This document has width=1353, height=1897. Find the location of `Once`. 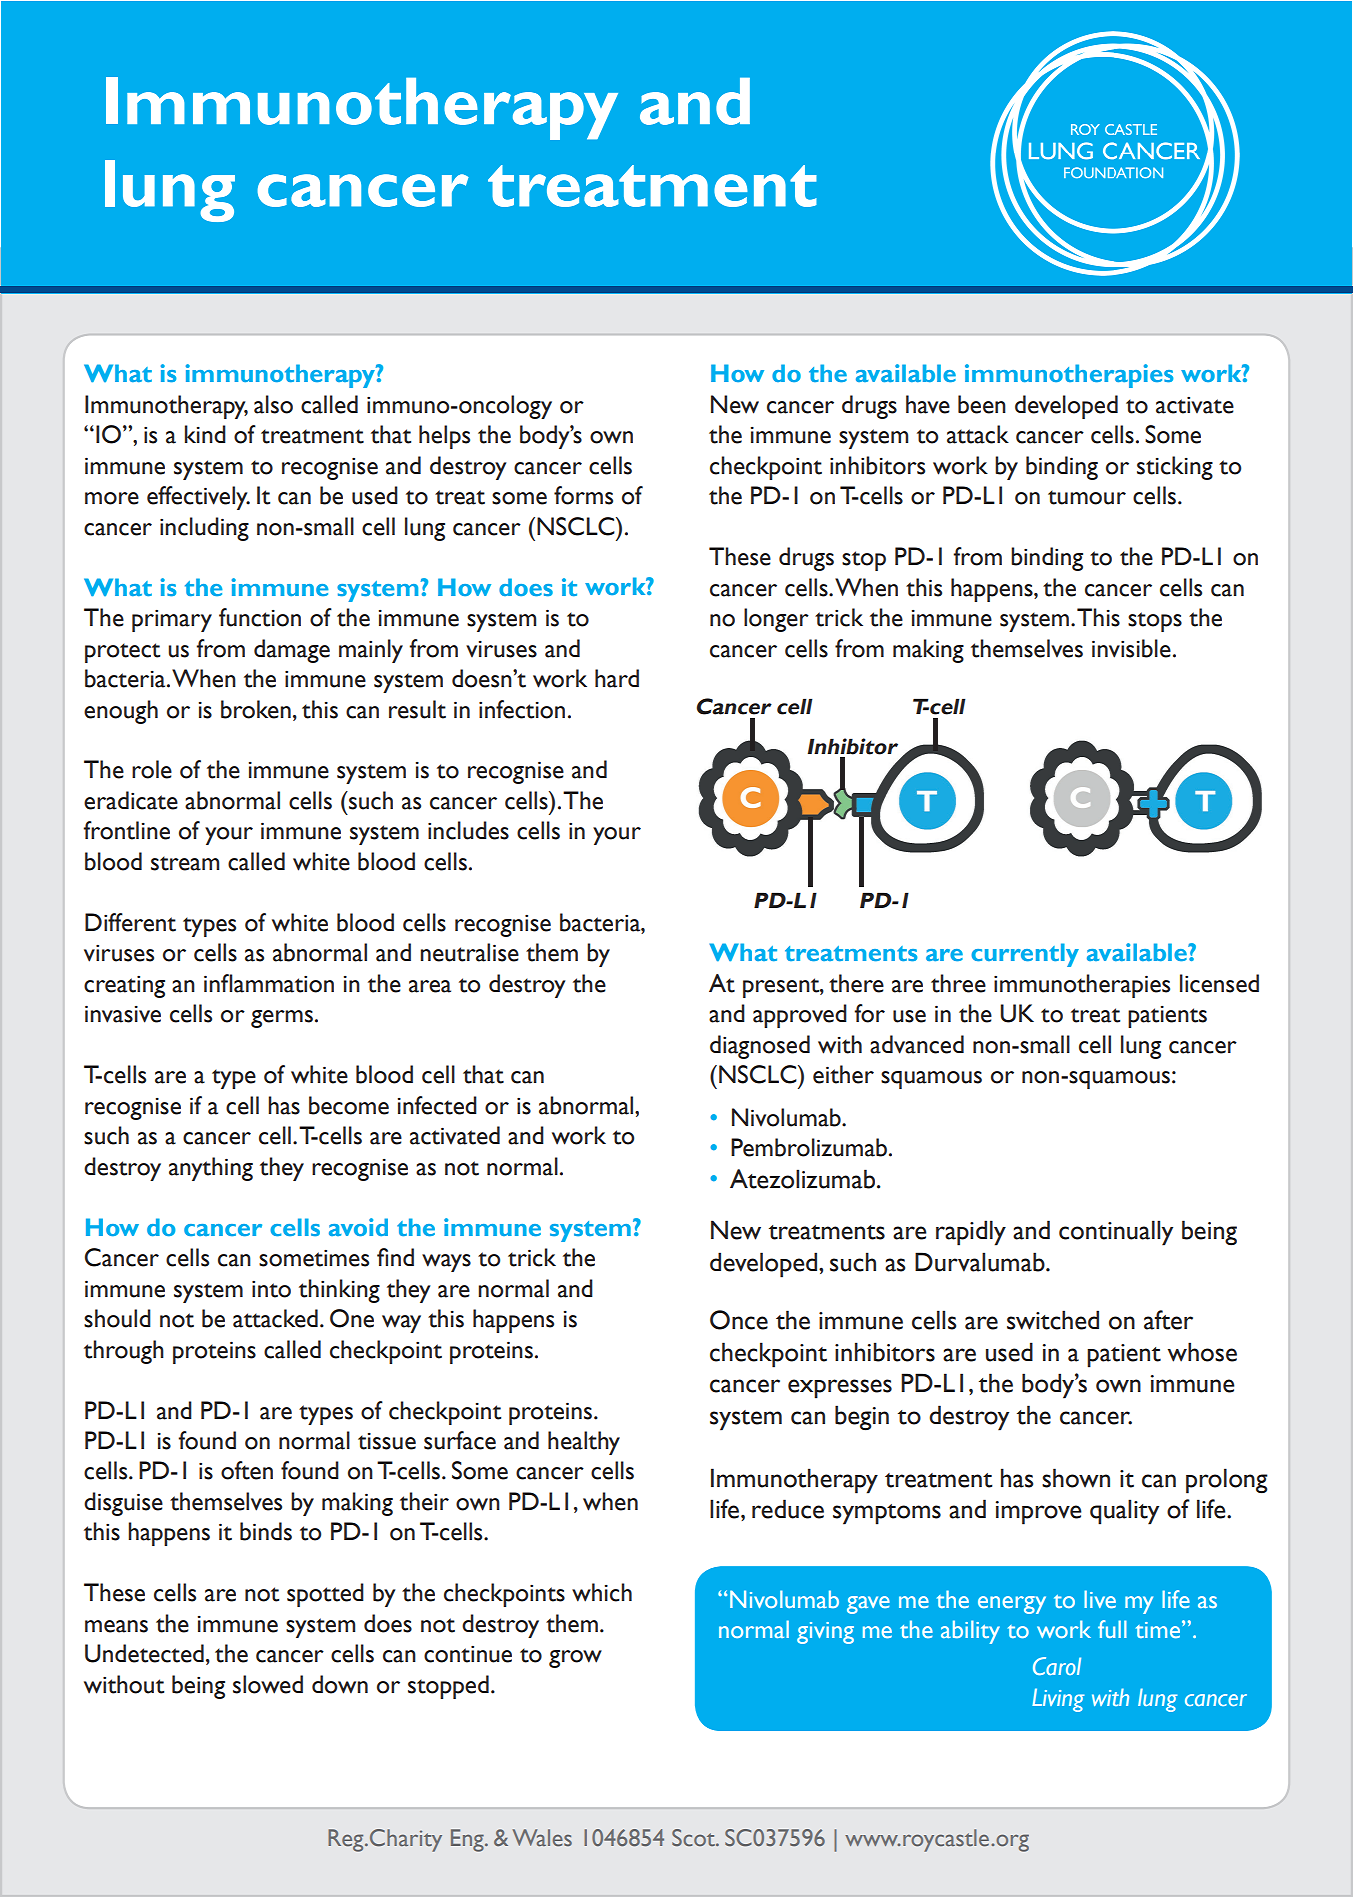

Once is located at coordinates (739, 1320).
